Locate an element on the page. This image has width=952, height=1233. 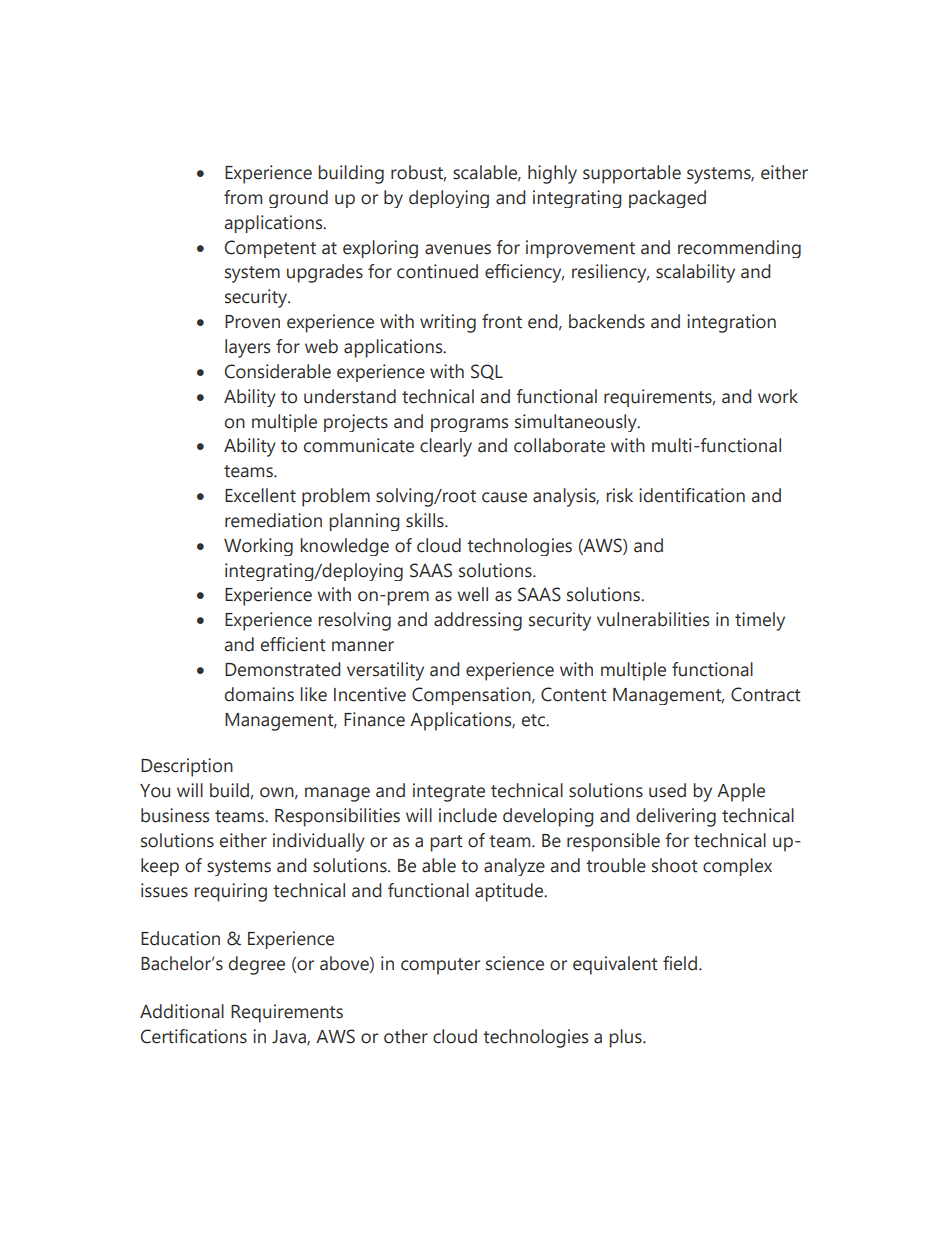
well is located at coordinates (472, 594).
